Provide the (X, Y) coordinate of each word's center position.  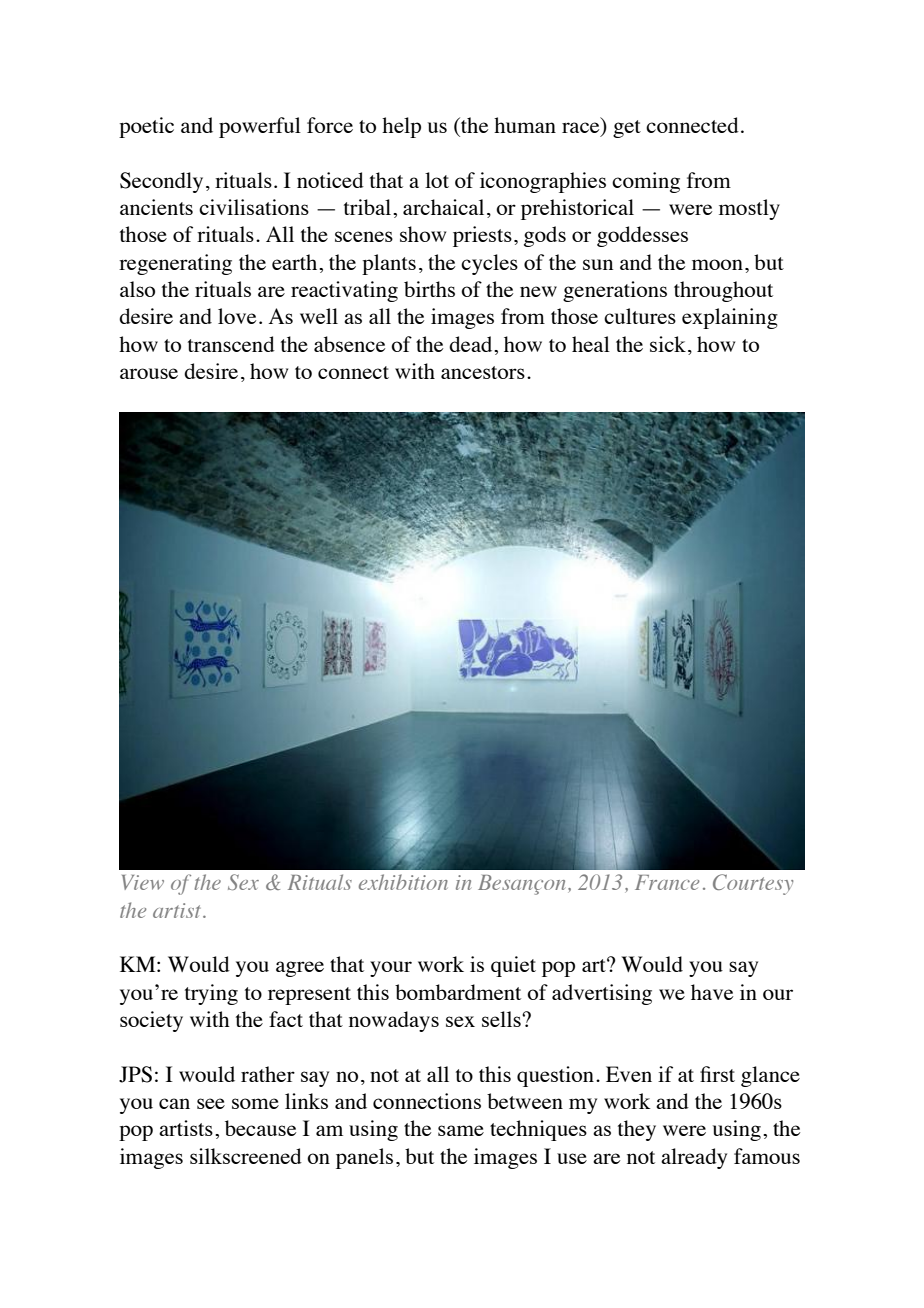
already (694, 1158)
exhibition (403, 882)
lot (437, 180)
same (461, 1130)
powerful (260, 127)
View (143, 882)
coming (646, 182)
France (667, 882)
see (211, 1103)
